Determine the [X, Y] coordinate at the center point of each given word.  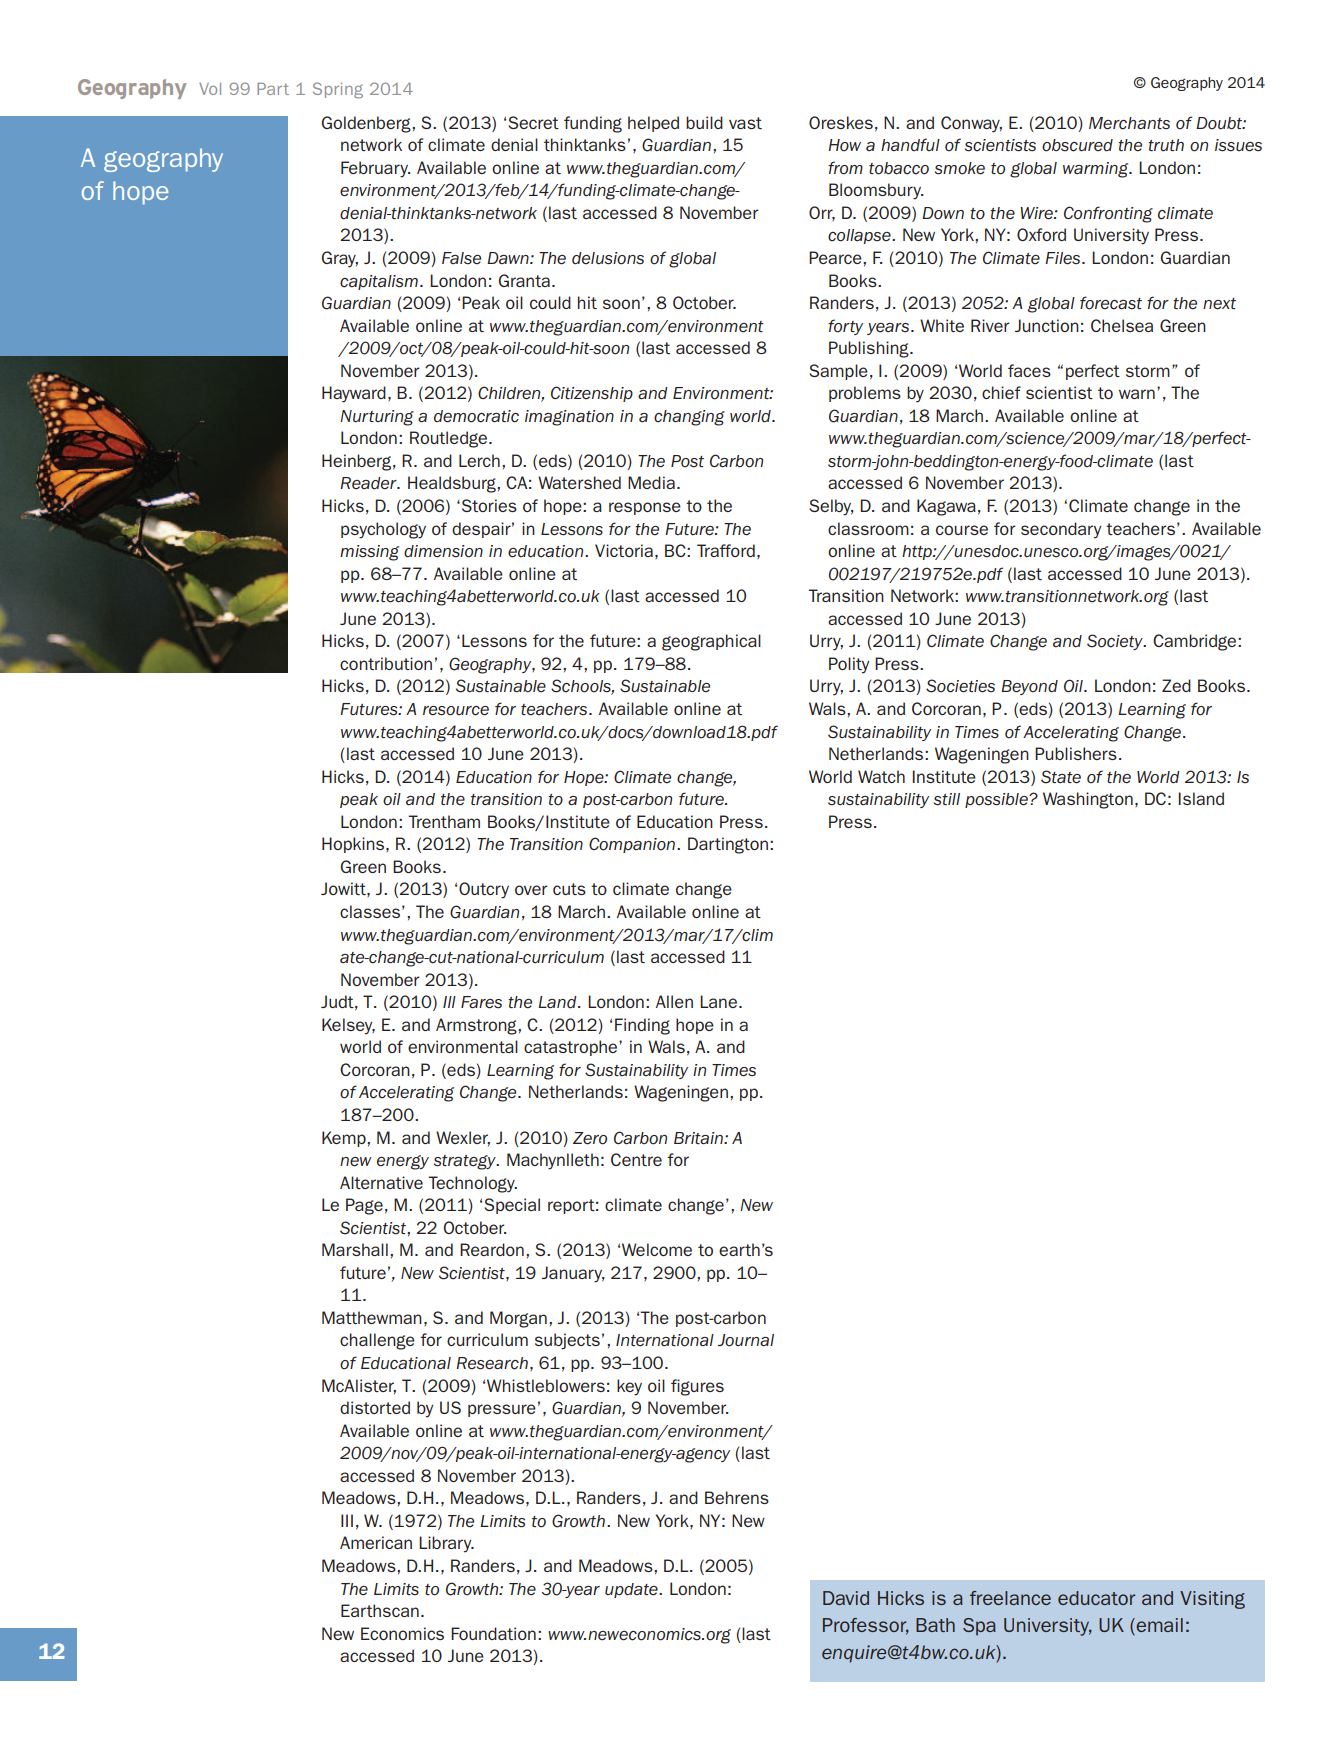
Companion [632, 845]
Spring [338, 90]
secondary [1061, 530]
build [704, 122]
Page [364, 1206]
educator [1096, 1598]
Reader [369, 483]
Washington [1088, 800]
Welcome [657, 1249]
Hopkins [354, 845]
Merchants [1129, 123]
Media [651, 482]
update [632, 1590]
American [376, 1542]
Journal [746, 1340]
